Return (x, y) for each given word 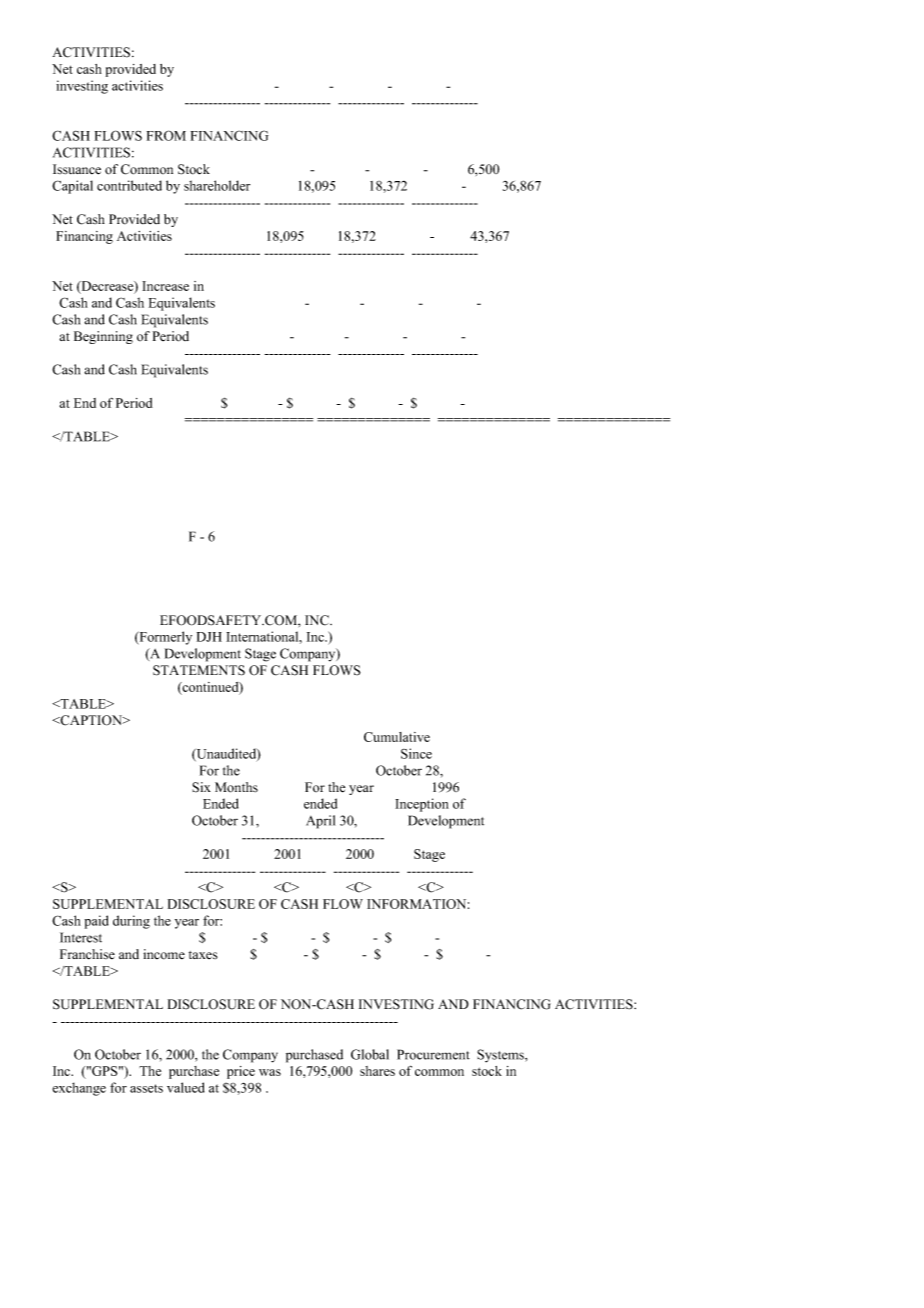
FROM (166, 135)
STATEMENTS (199, 670)
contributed (129, 185)
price (241, 1072)
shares (377, 1071)
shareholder (217, 185)
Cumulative (397, 737)
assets (146, 1088)
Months (236, 787)
